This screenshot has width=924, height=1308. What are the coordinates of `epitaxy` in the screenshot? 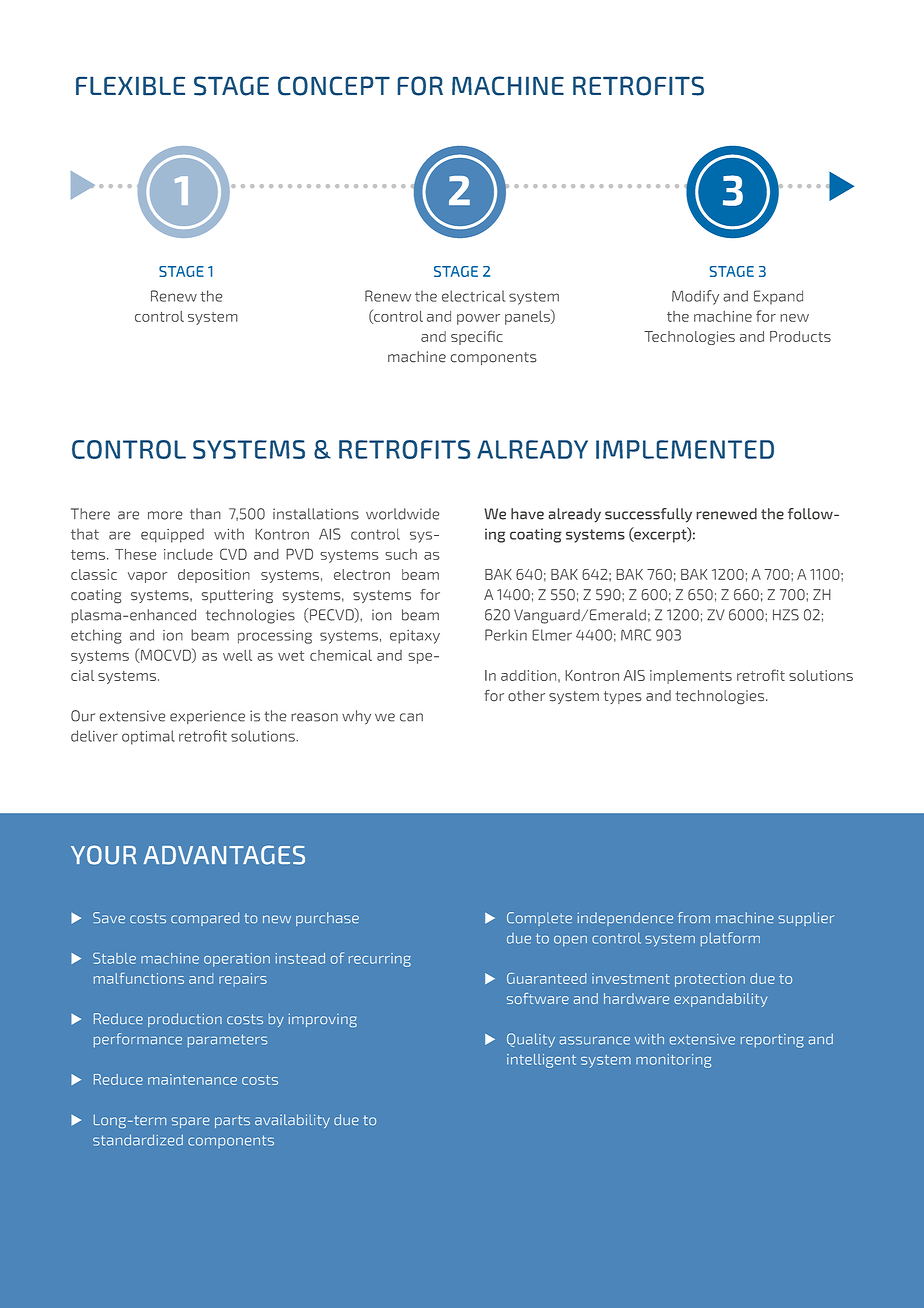 It's located at (415, 637).
